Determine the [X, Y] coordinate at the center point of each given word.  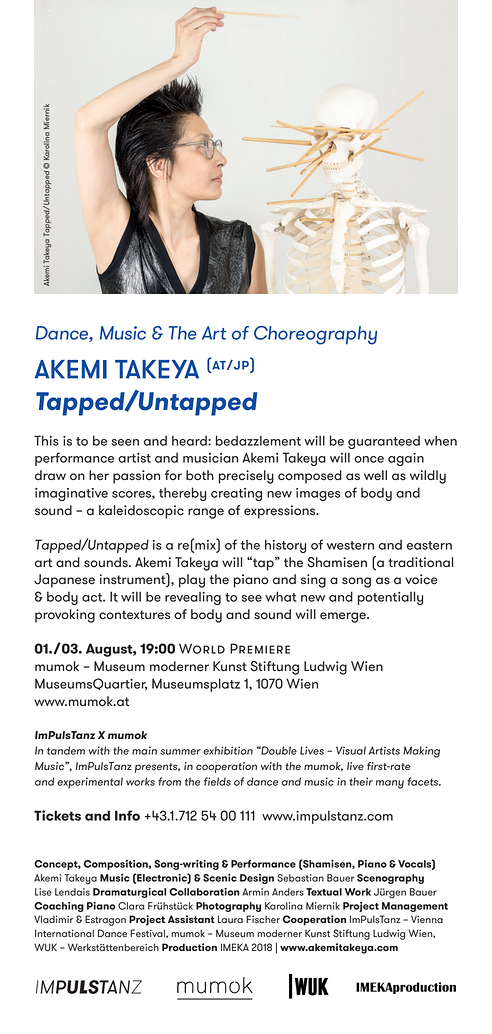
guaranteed [384, 442]
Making [421, 752]
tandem [66, 750]
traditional [420, 562]
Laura [230, 919]
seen [125, 442]
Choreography [315, 335]
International [64, 933]
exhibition [228, 750]
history [285, 546]
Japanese [64, 581]
